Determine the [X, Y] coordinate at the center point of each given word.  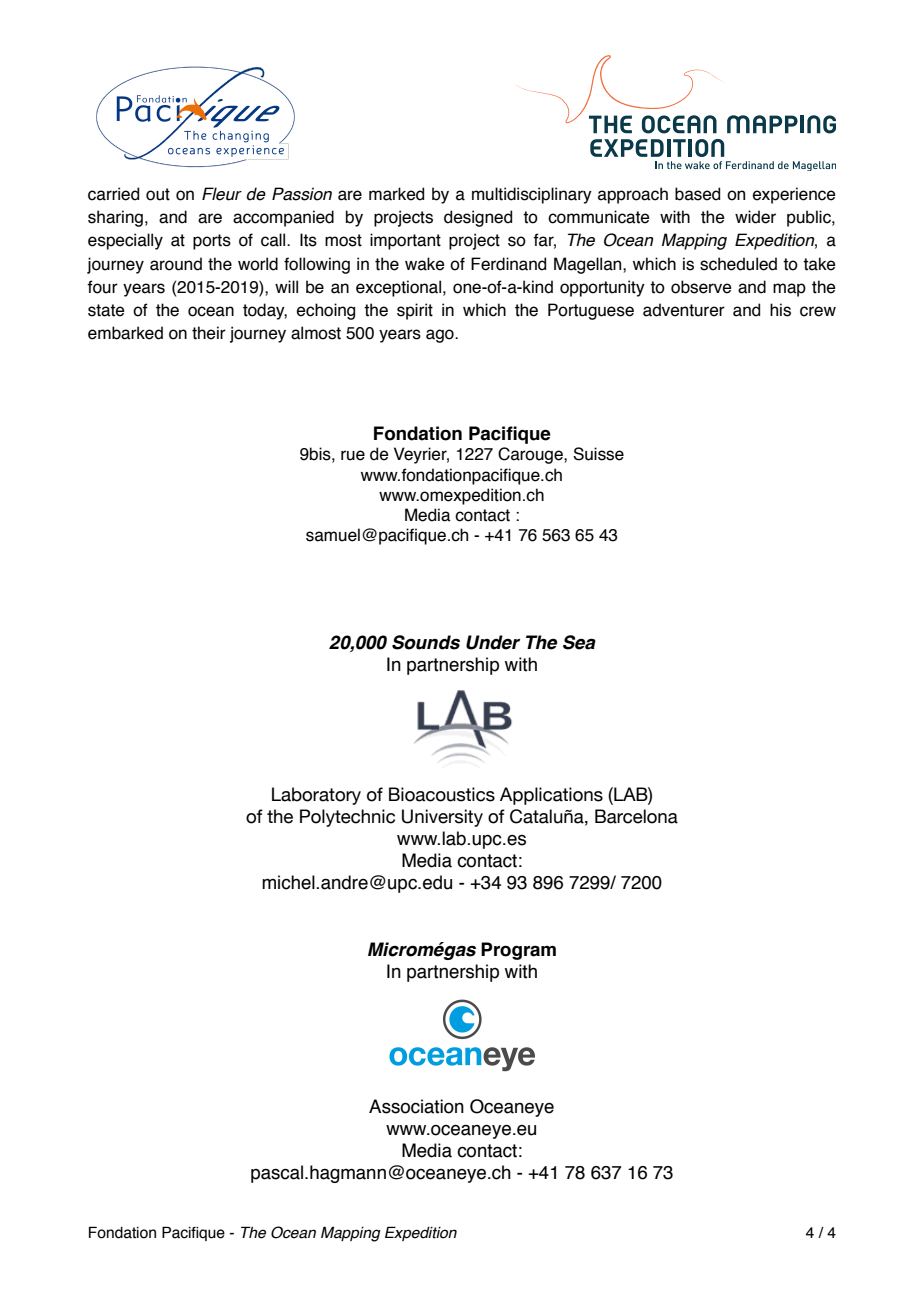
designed [478, 218]
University [442, 818]
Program [518, 951]
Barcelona [636, 816]
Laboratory [316, 796]
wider [755, 217]
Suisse [598, 454]
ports [212, 242]
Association [416, 1106]
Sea [579, 642]
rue [353, 455]
